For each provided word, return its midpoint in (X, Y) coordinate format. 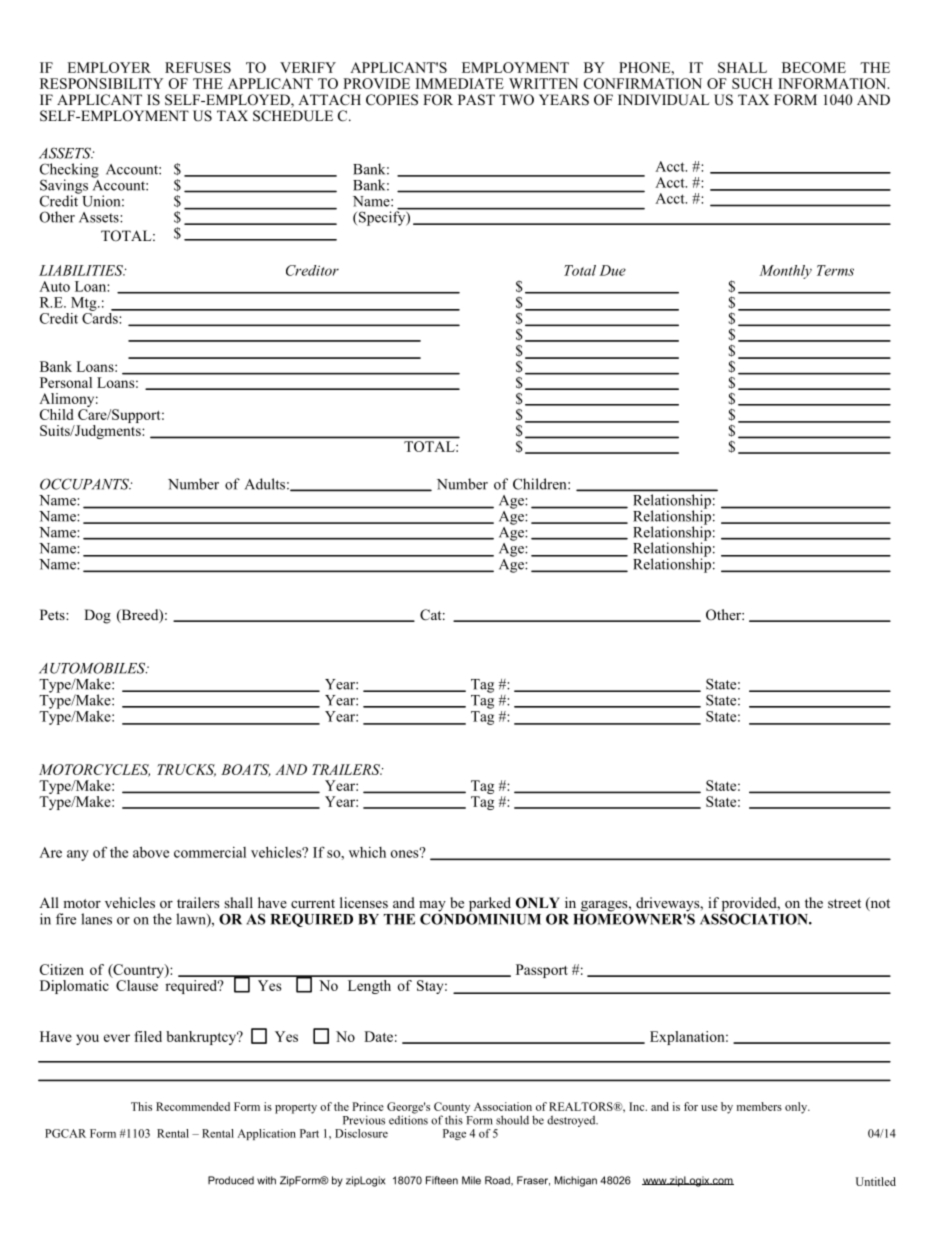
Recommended (193, 1106)
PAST (476, 100)
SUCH (752, 83)
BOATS (246, 770)
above (151, 852)
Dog (97, 616)
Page (454, 1134)
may (432, 907)
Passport (542, 971)
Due (612, 270)
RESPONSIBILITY (101, 83)
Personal (66, 382)
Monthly (785, 272)
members (759, 1106)
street (844, 903)
